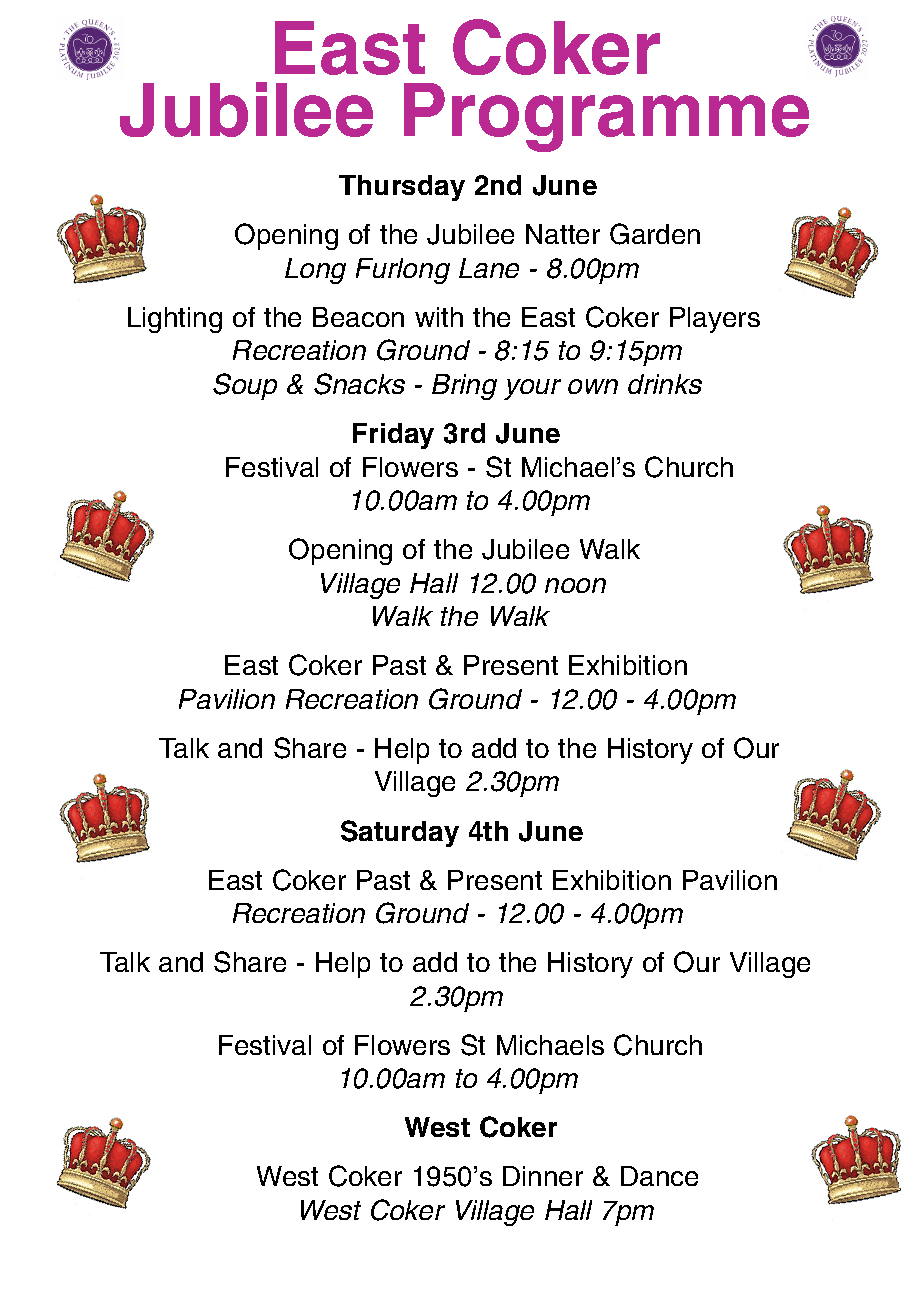 The width and height of the screenshot is (924, 1308). I want to click on drinks, so click(665, 384).
